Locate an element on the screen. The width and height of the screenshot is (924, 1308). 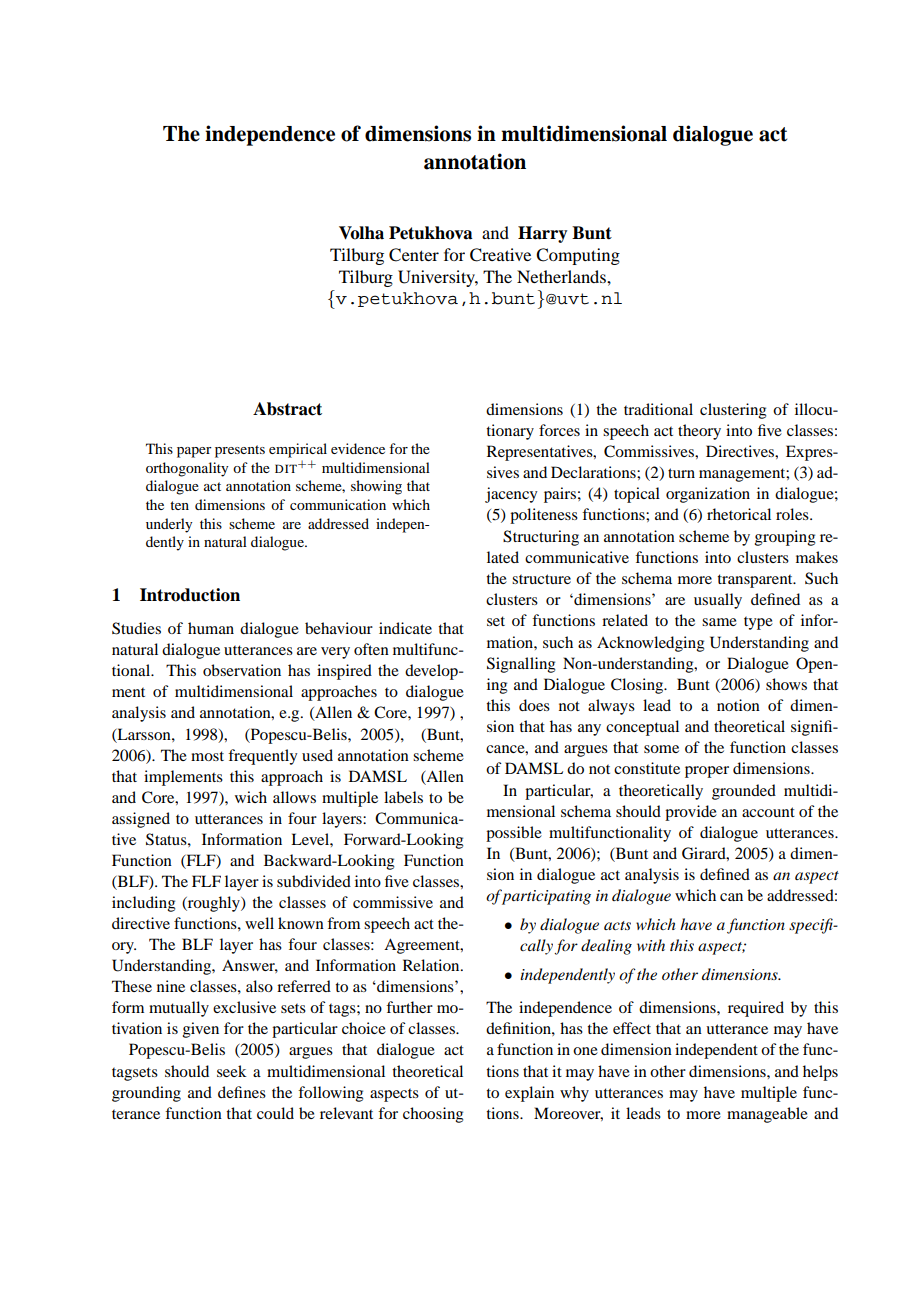
orthogonality is located at coordinates (187, 469).
